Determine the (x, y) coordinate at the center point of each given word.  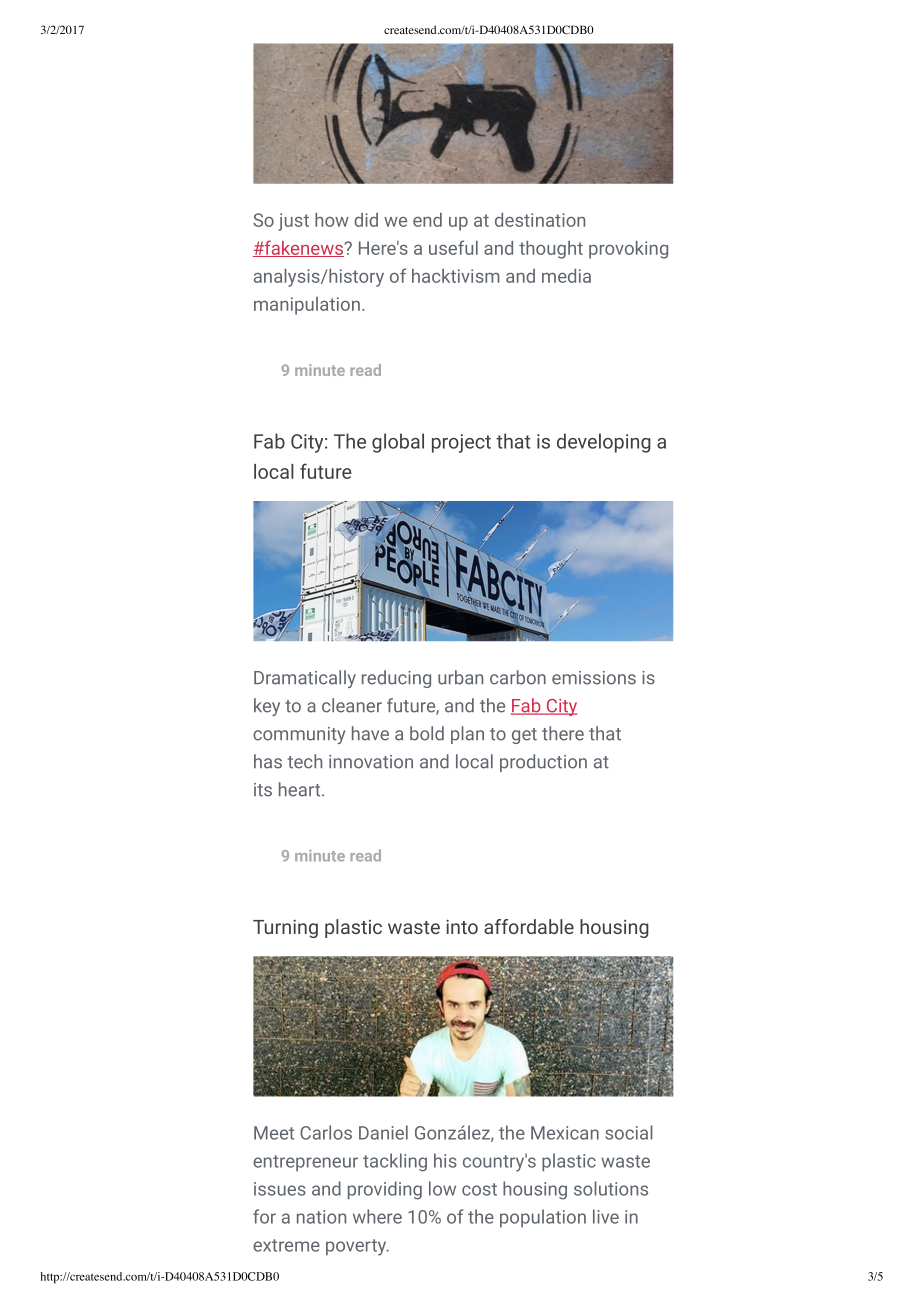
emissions (594, 678)
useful (453, 247)
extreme (286, 1245)
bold (427, 733)
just (293, 222)
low (442, 1188)
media (566, 276)
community (299, 735)
